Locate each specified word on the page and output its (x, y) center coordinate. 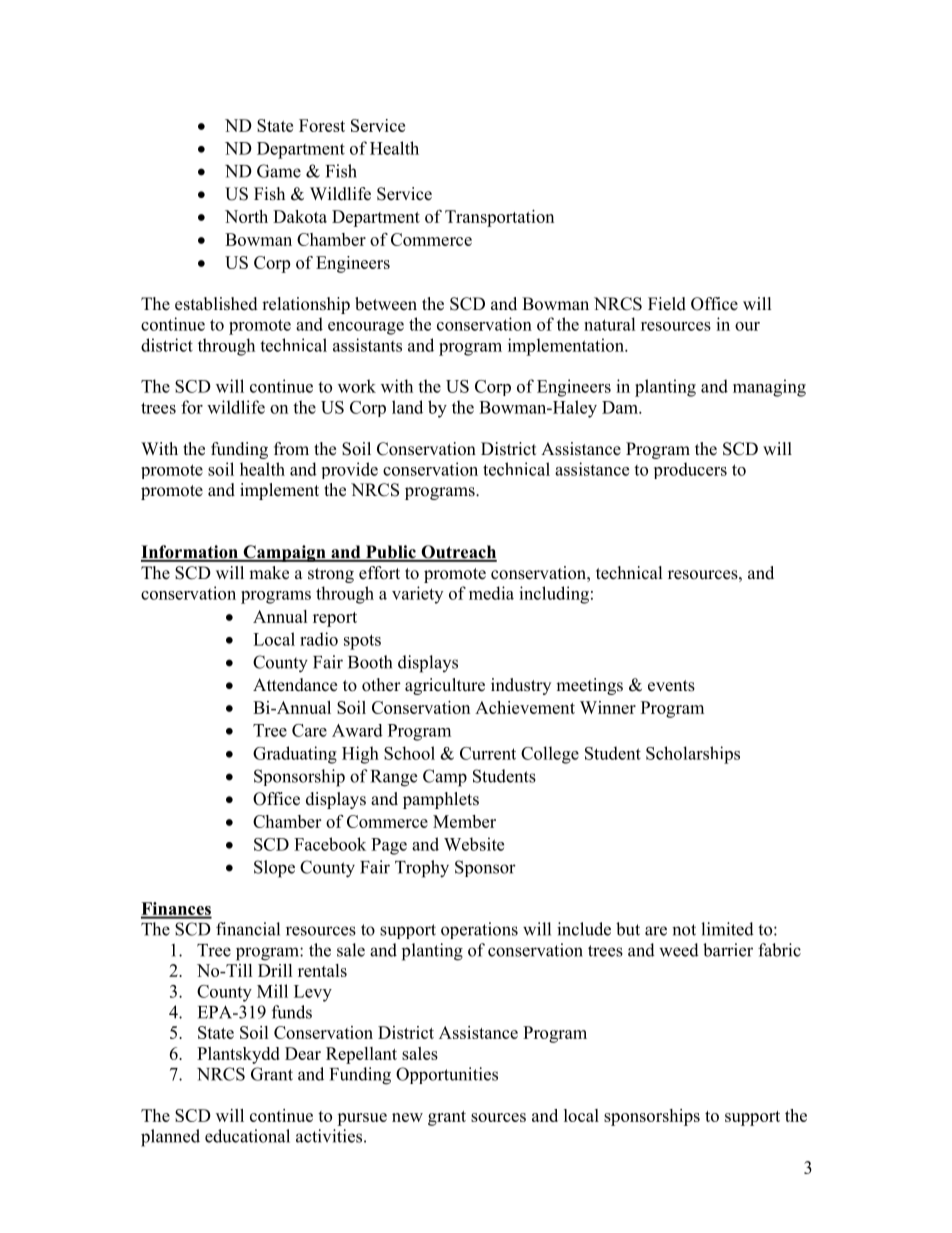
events (671, 686)
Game (279, 171)
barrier (728, 950)
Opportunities (447, 1075)
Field (667, 304)
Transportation (499, 218)
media (491, 593)
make (269, 573)
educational (247, 1136)
